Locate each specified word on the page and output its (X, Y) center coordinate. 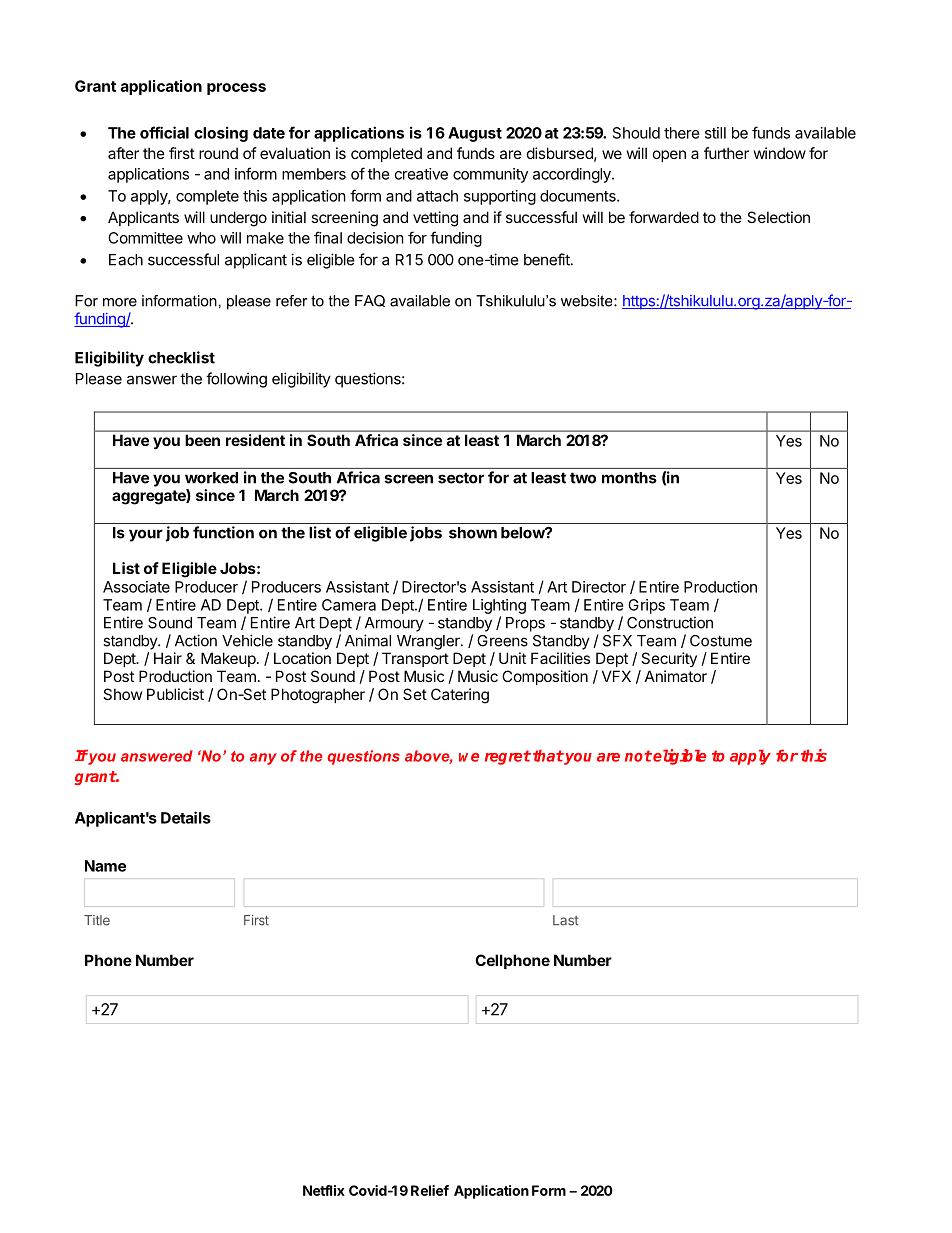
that (548, 756)
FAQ (370, 301)
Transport (415, 659)
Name (105, 866)
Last (566, 920)
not (638, 756)
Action (196, 640)
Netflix (324, 1190)
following (236, 380)
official (164, 132)
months (629, 478)
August (475, 134)
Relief (430, 1190)
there (682, 133)
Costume (721, 641)
